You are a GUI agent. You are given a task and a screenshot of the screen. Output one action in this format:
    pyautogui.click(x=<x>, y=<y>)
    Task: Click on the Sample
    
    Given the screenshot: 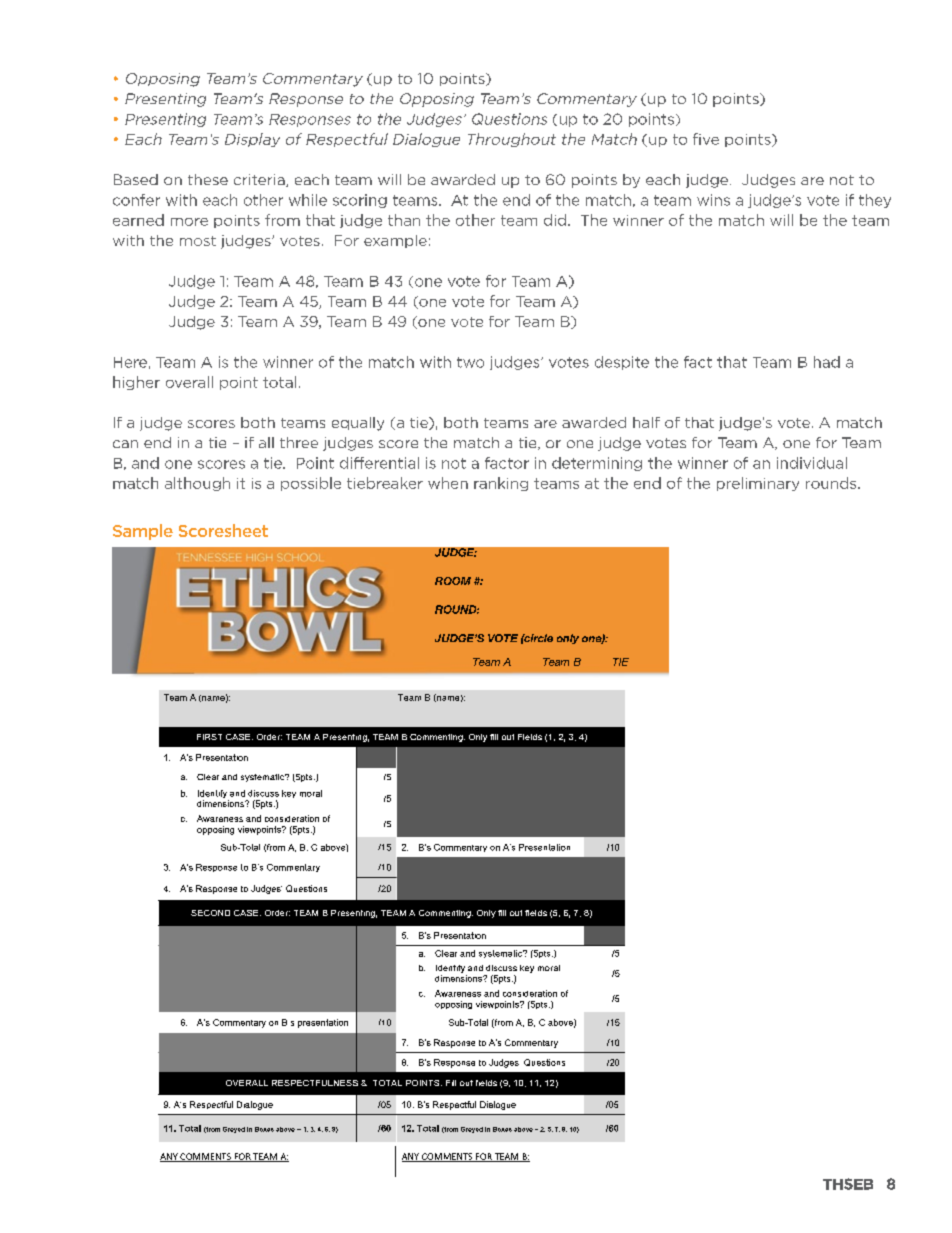 What is the action you would take?
    pyautogui.click(x=143, y=532)
